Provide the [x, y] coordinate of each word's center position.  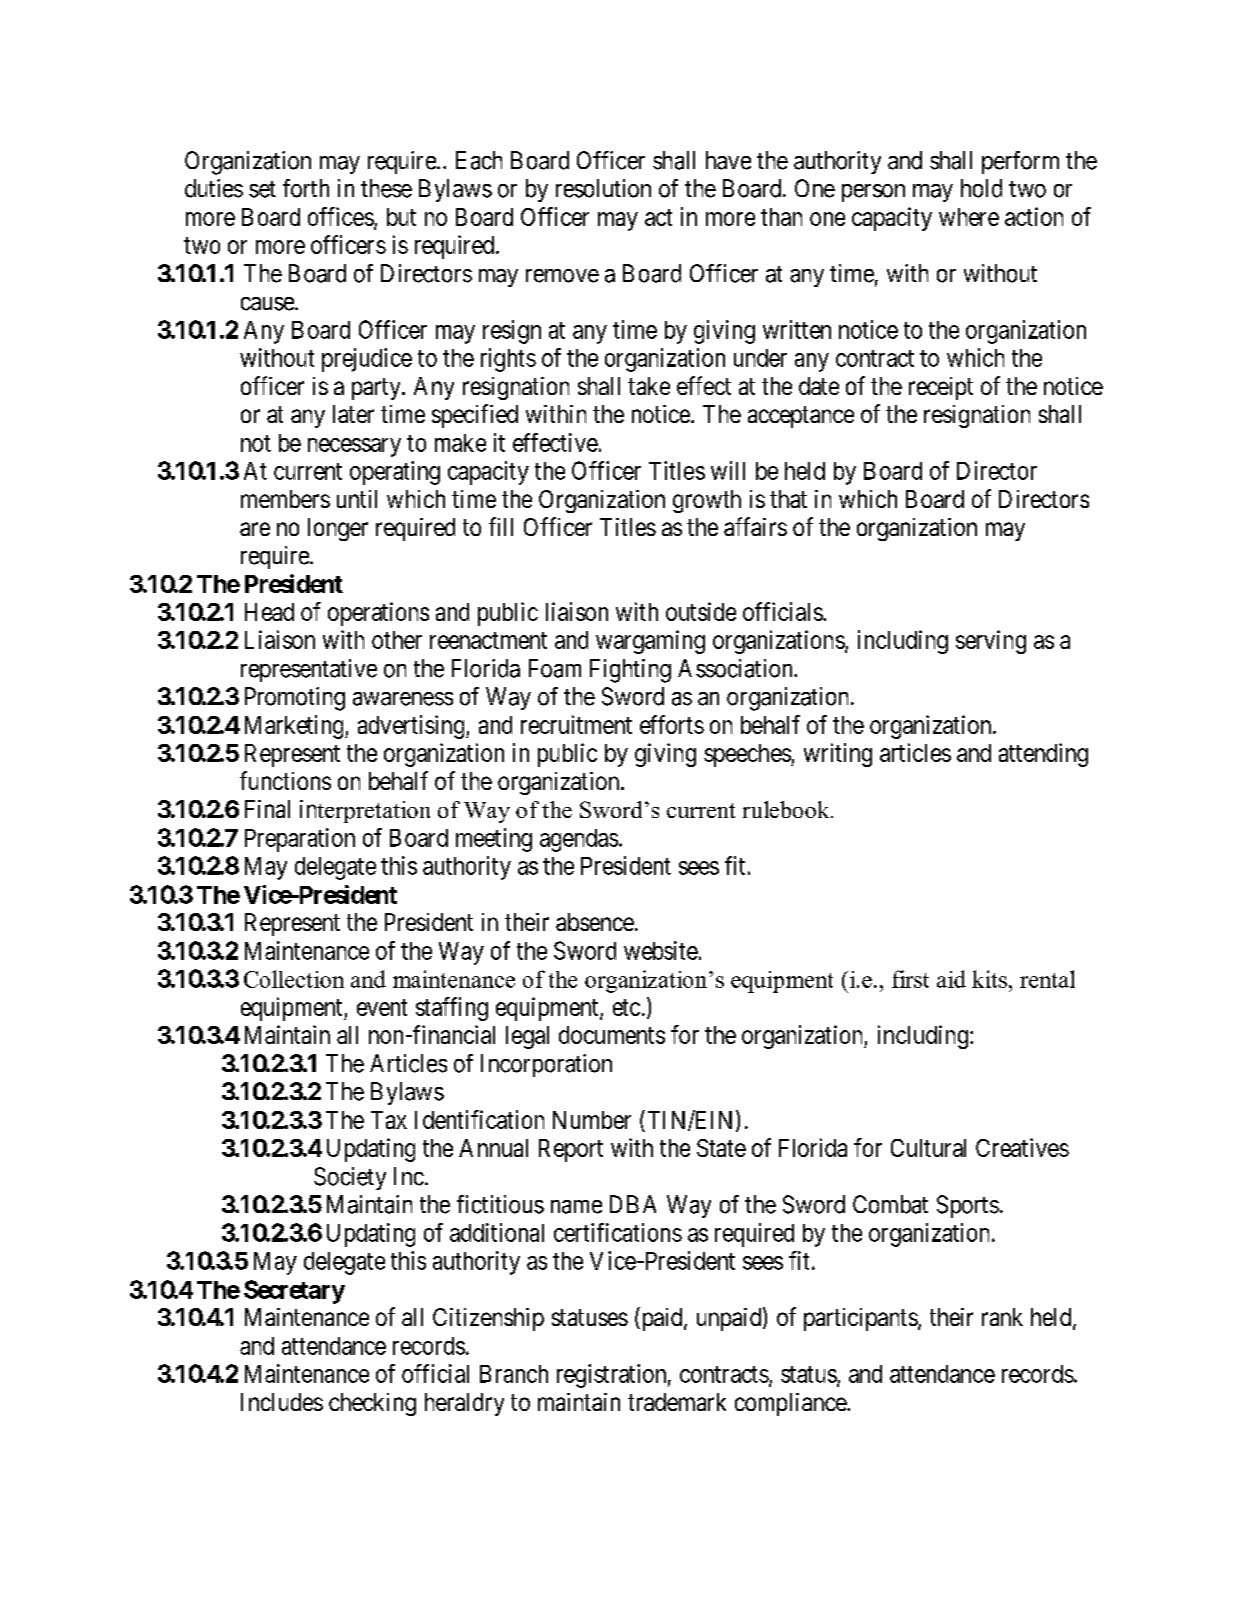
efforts [672, 724]
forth [306, 188]
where [969, 217]
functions [285, 780]
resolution [603, 188]
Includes [282, 1402]
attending [1043, 755]
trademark [677, 1402]
